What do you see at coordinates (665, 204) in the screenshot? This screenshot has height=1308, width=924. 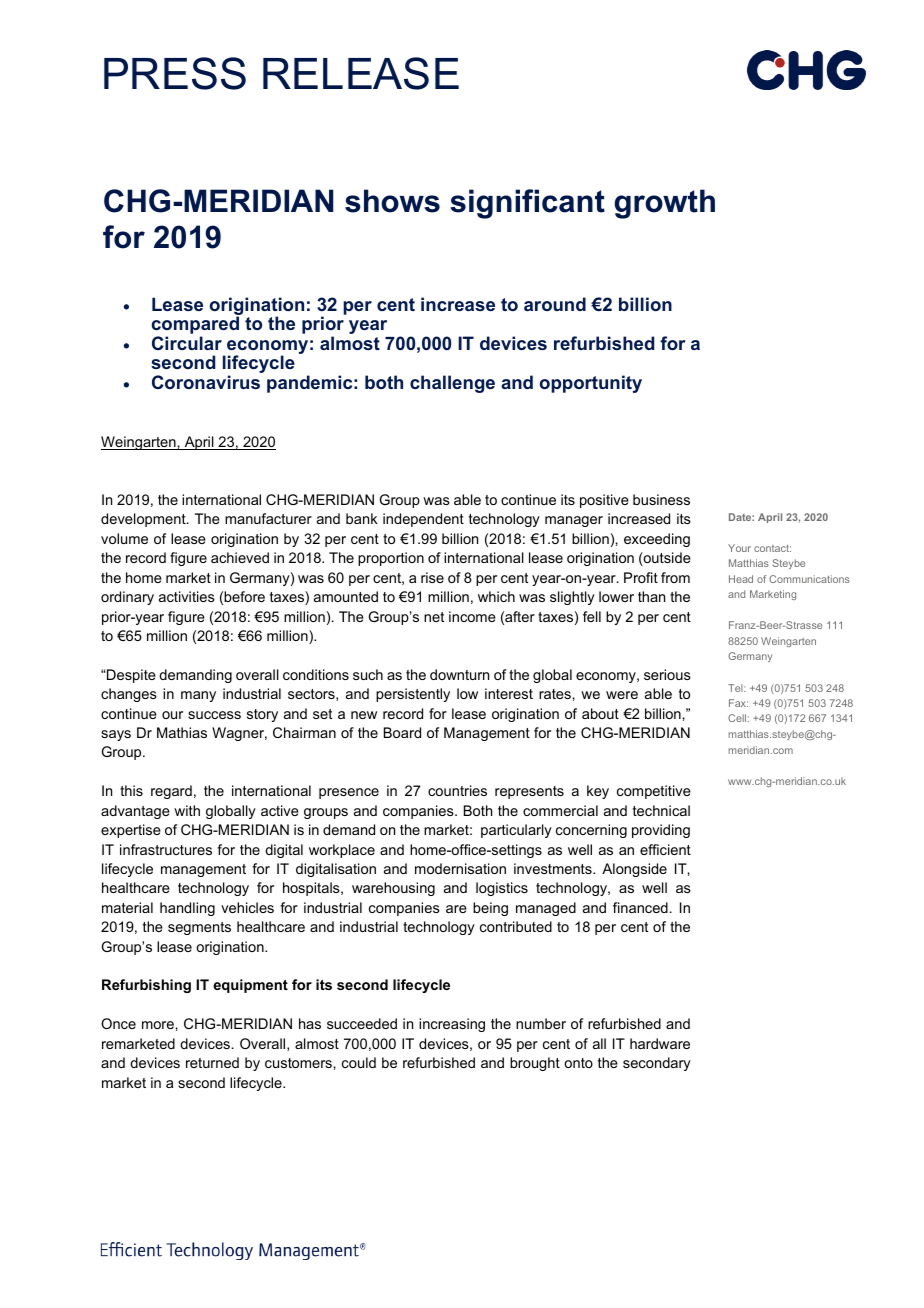 I see `growth` at bounding box center [665, 204].
